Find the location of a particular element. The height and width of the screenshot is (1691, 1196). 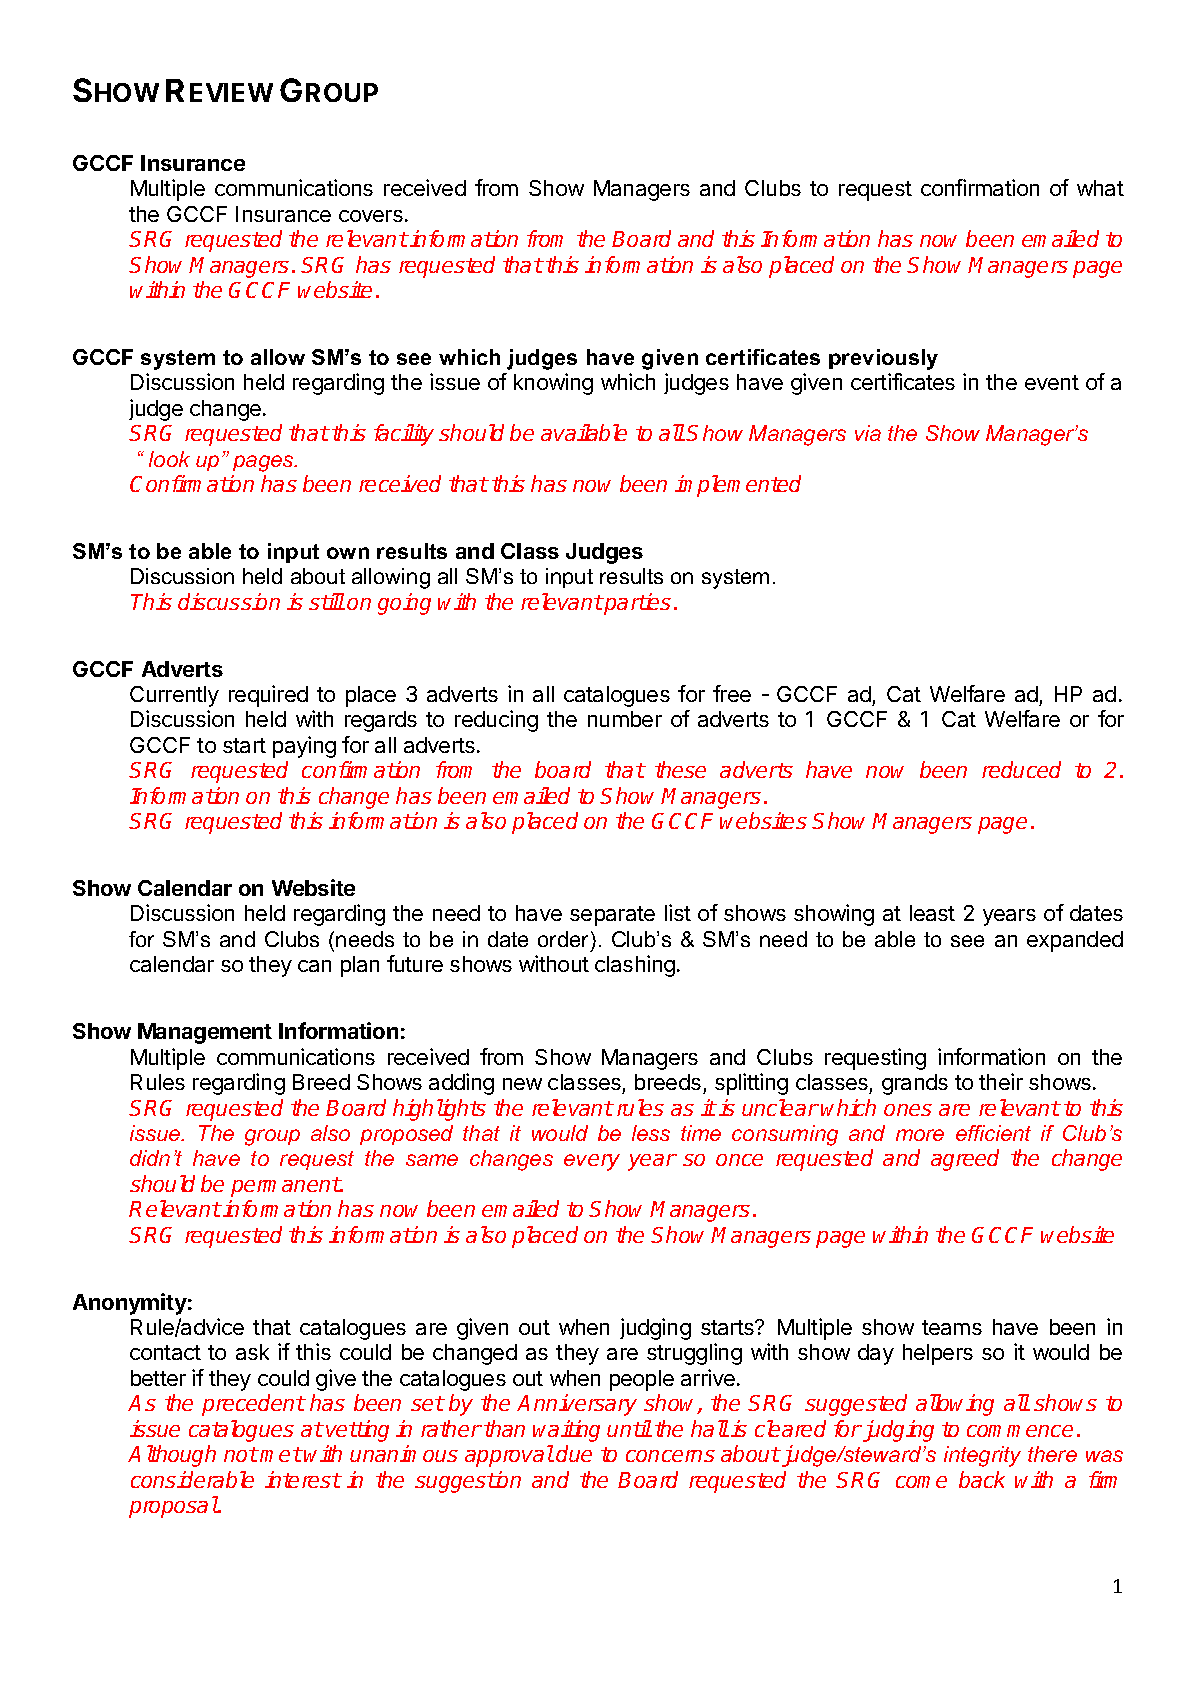

still is located at coordinates (327, 601).
